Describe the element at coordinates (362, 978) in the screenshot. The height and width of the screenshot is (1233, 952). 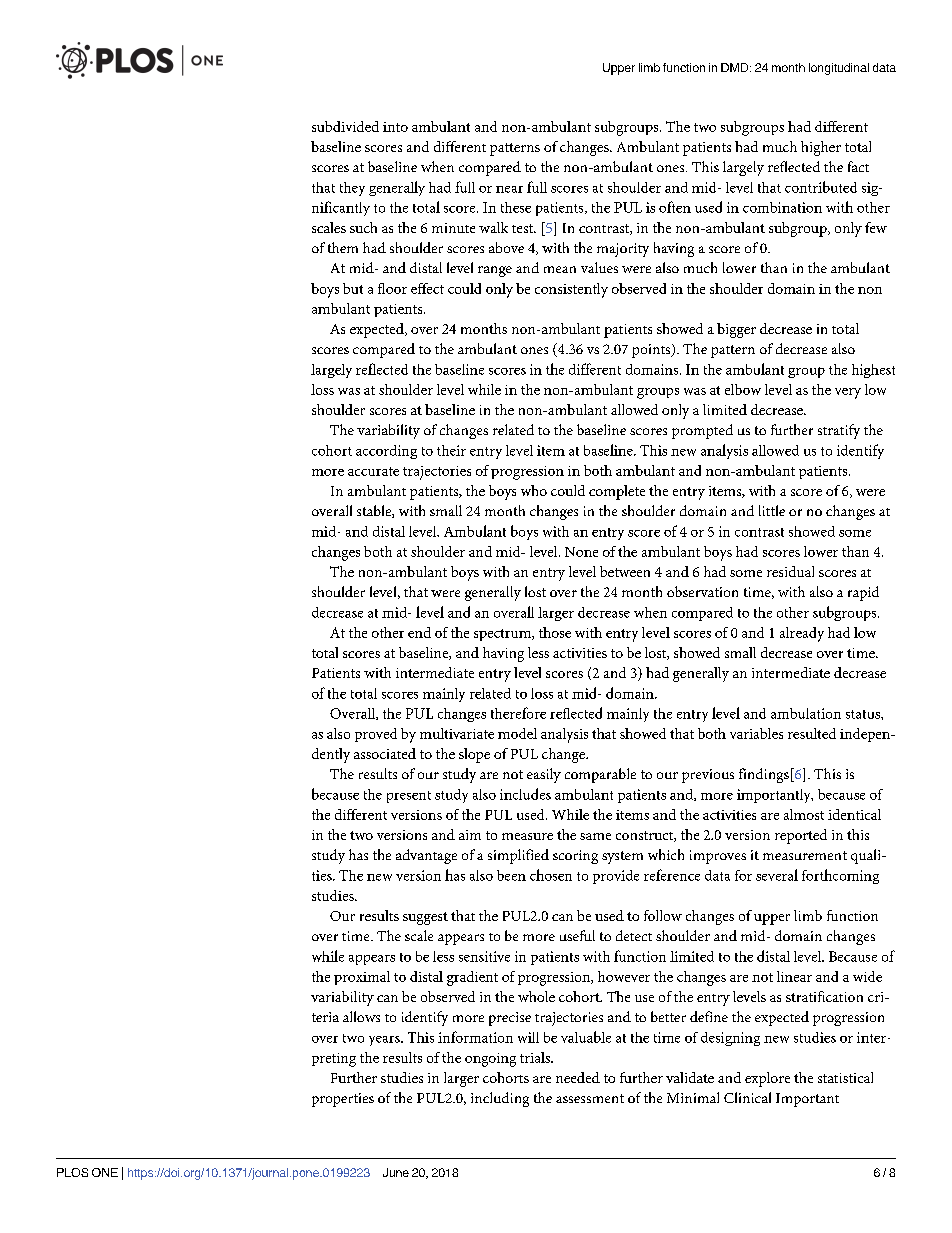
I see `proximal` at that location.
